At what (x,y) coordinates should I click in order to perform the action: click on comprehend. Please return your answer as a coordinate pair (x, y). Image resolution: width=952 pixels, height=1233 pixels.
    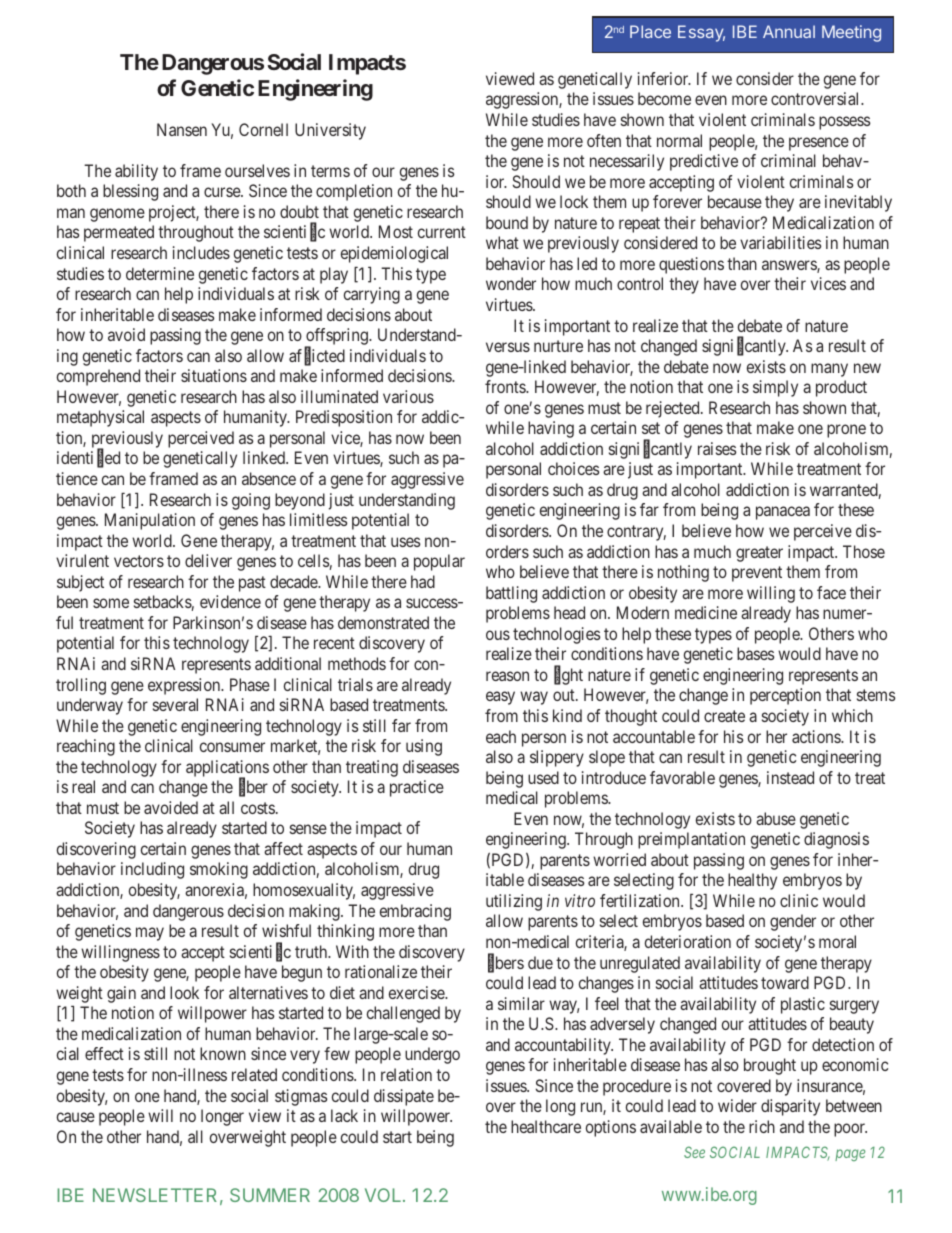
    Looking at the image, I should click on (98, 377).
